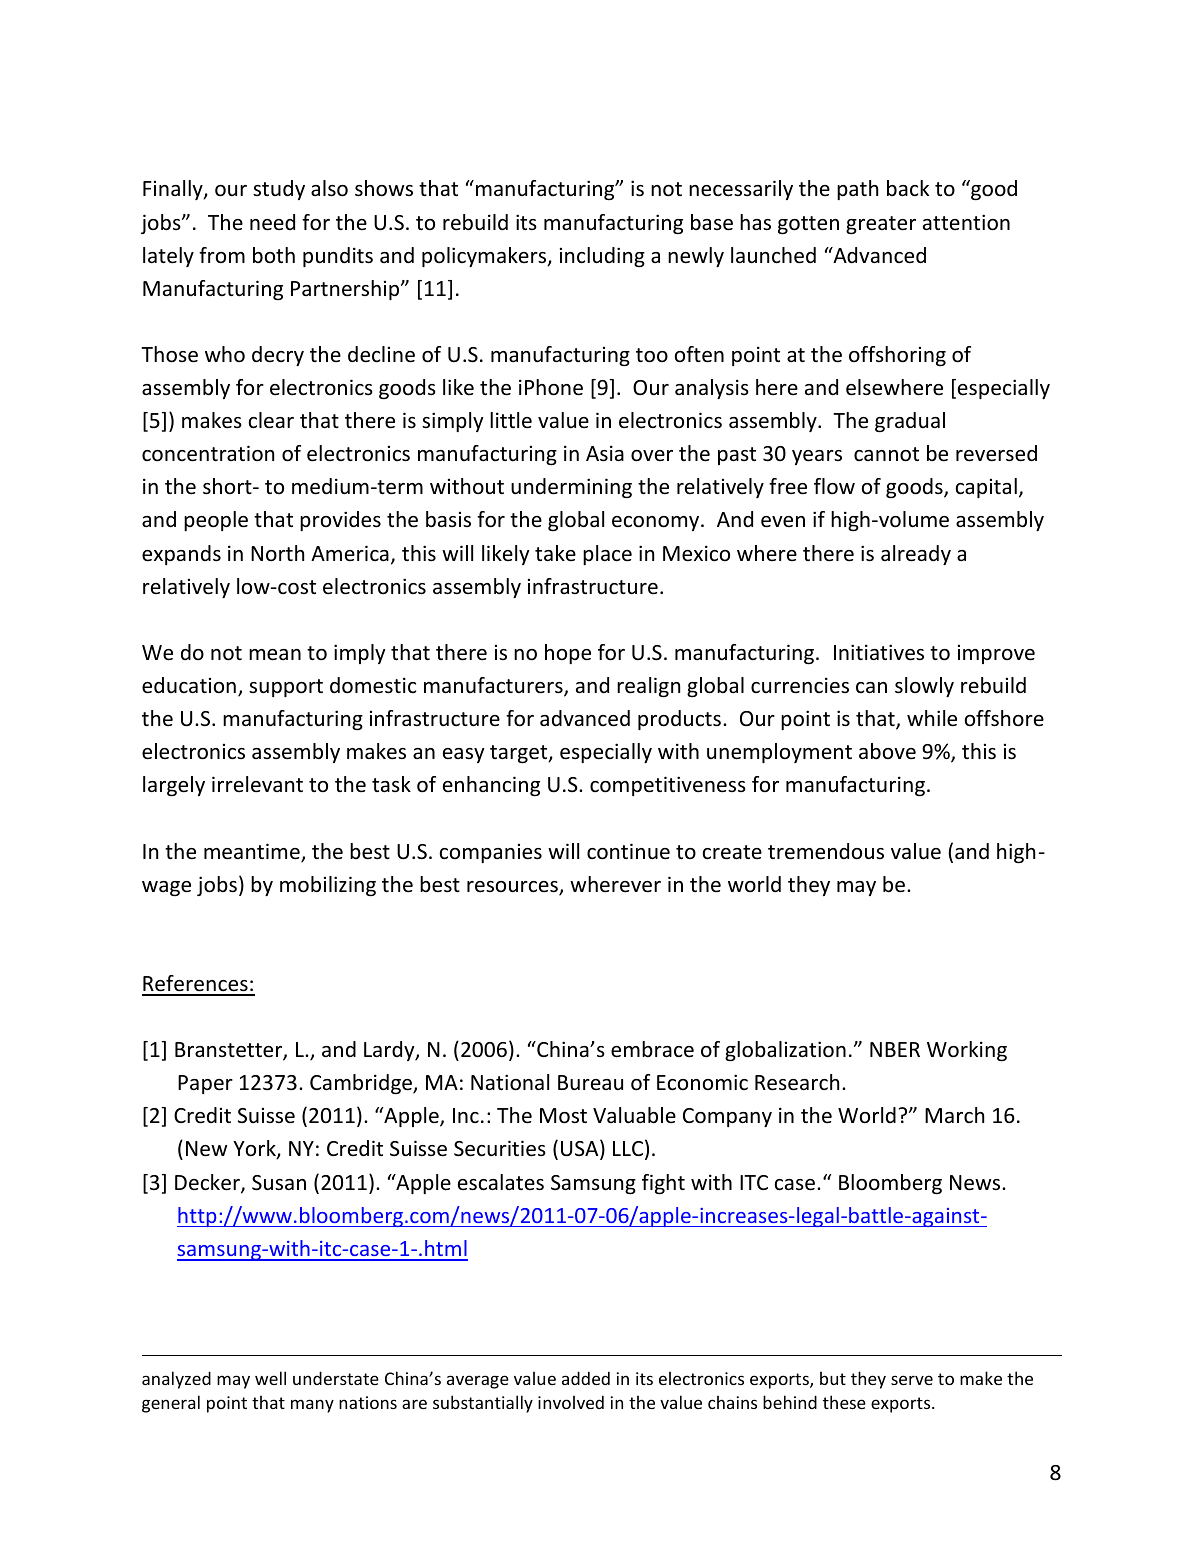  Describe the element at coordinates (881, 225) in the image. I see `greater` at that location.
